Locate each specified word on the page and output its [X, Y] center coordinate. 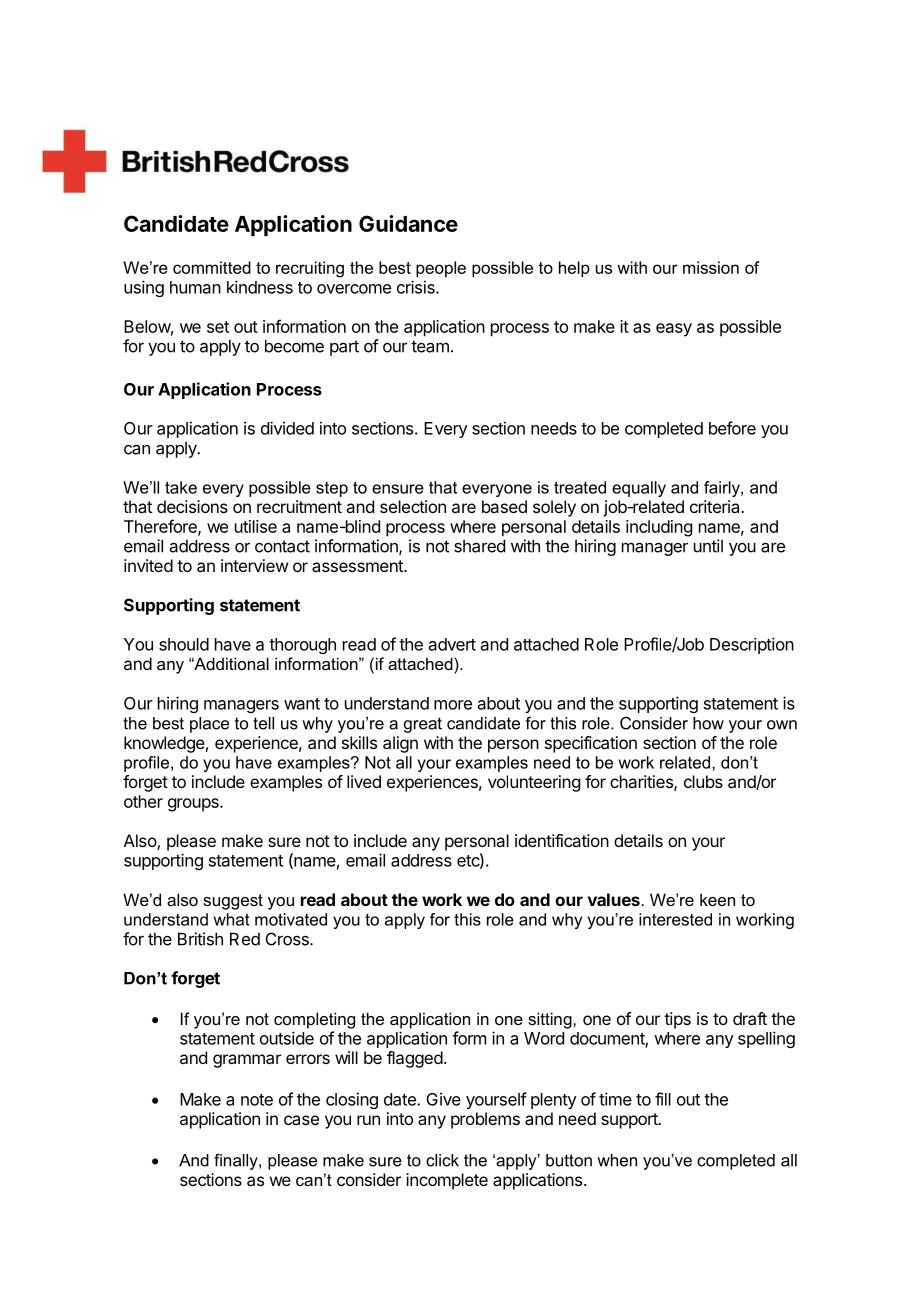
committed [212, 267]
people [441, 269]
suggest [233, 902]
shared [479, 546]
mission [711, 267]
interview [254, 565]
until [708, 546]
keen [717, 899]
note [257, 1100]
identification [562, 840]
